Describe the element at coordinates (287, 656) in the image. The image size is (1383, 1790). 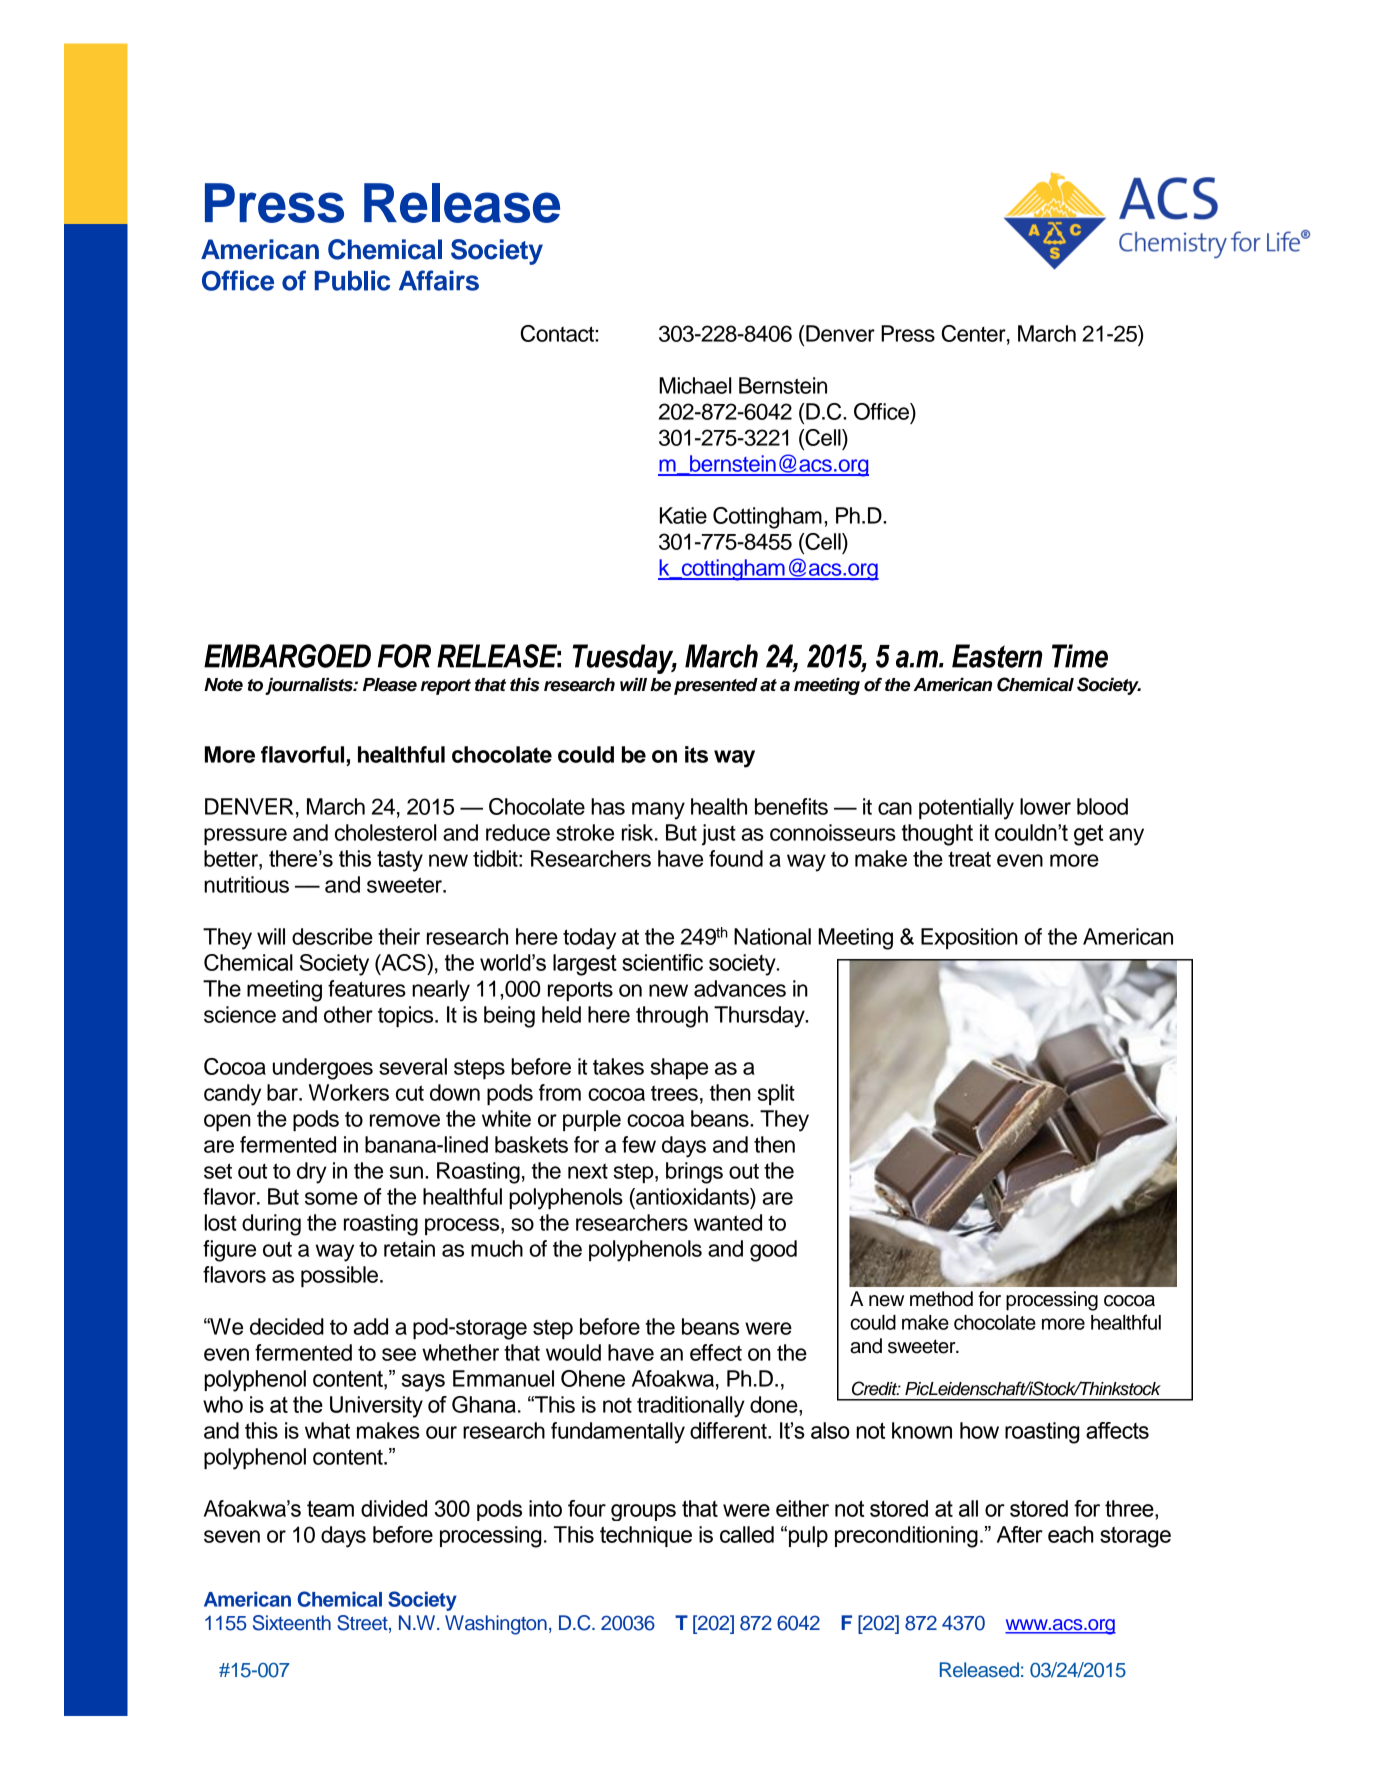
I see `EMBARGOED` at that location.
